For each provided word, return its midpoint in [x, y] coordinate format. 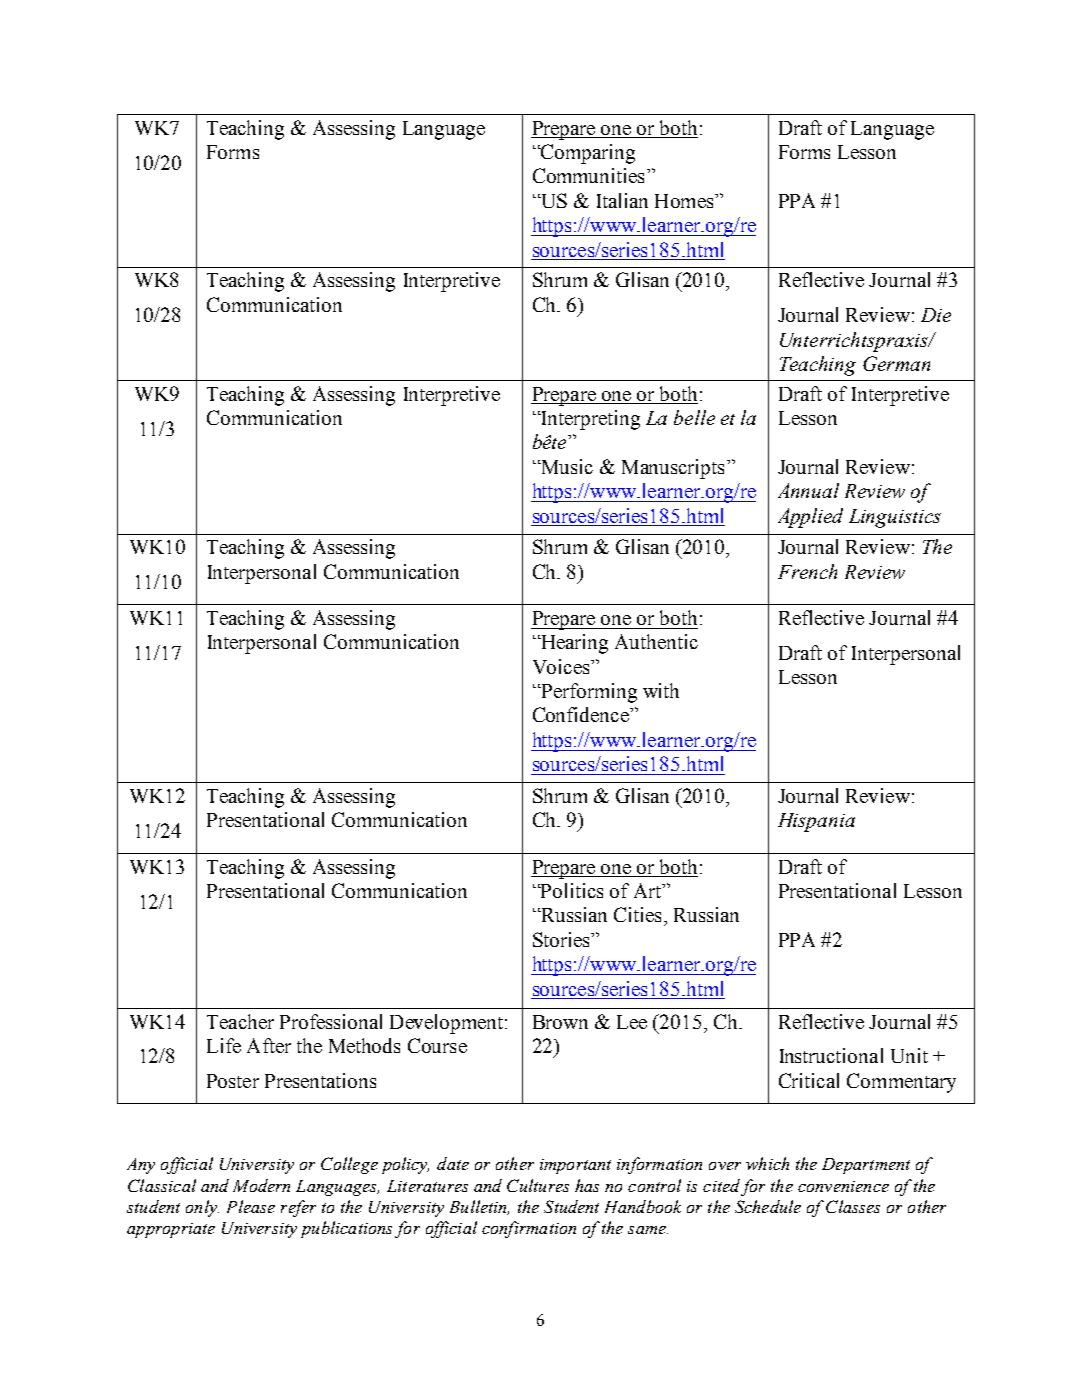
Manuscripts [673, 469]
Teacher [240, 1021]
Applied [810, 518]
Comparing [587, 154]
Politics [571, 890]
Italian [622, 200]
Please [251, 1206]
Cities [637, 914]
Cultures [538, 1185]
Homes [685, 201]
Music [566, 466]
